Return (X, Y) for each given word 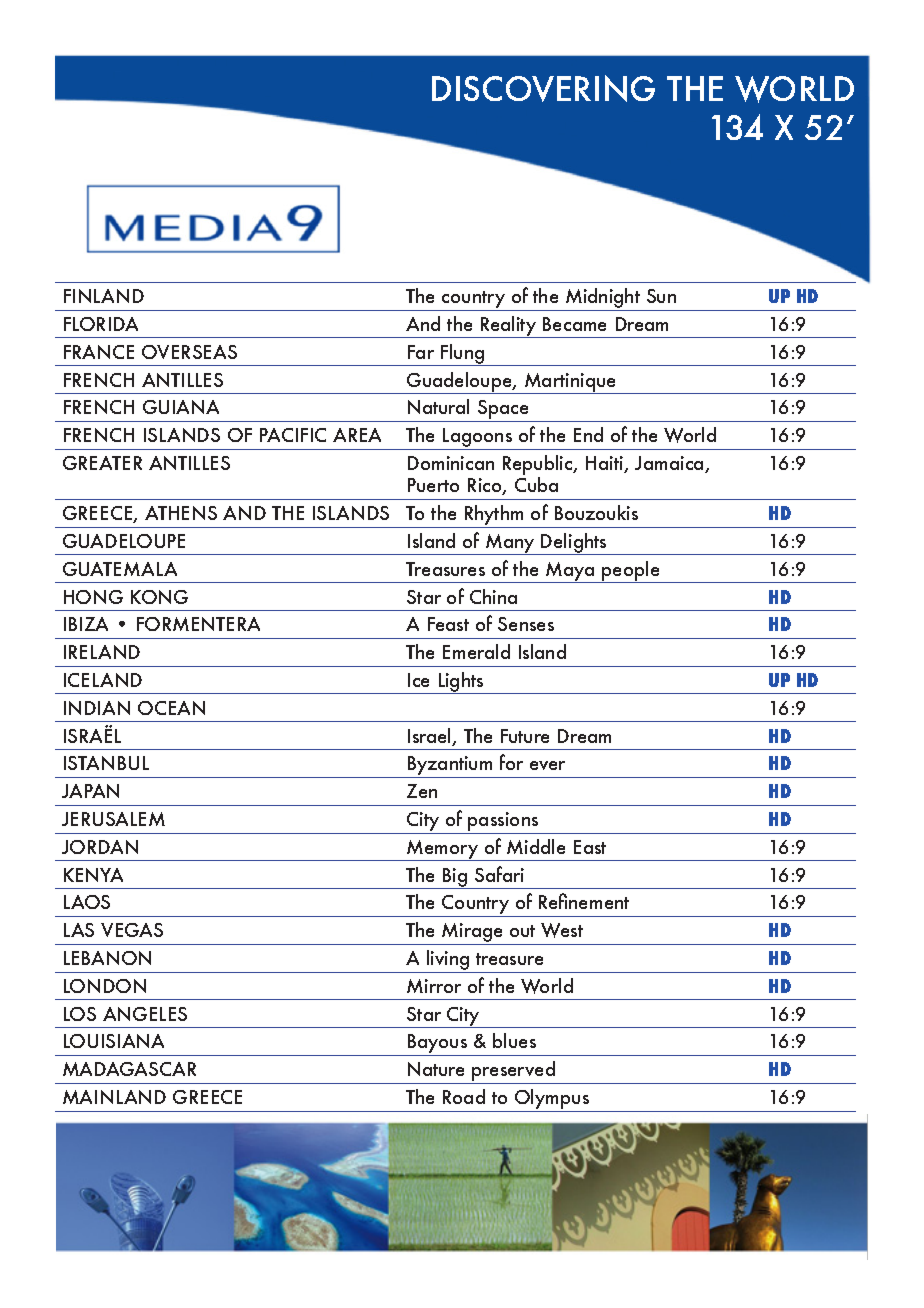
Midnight (603, 299)
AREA (357, 435)
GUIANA (181, 407)
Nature (436, 1069)
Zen (422, 791)
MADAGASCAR (129, 1069)
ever (547, 765)
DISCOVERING (543, 88)
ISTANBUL (106, 763)
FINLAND (104, 296)
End (588, 434)
